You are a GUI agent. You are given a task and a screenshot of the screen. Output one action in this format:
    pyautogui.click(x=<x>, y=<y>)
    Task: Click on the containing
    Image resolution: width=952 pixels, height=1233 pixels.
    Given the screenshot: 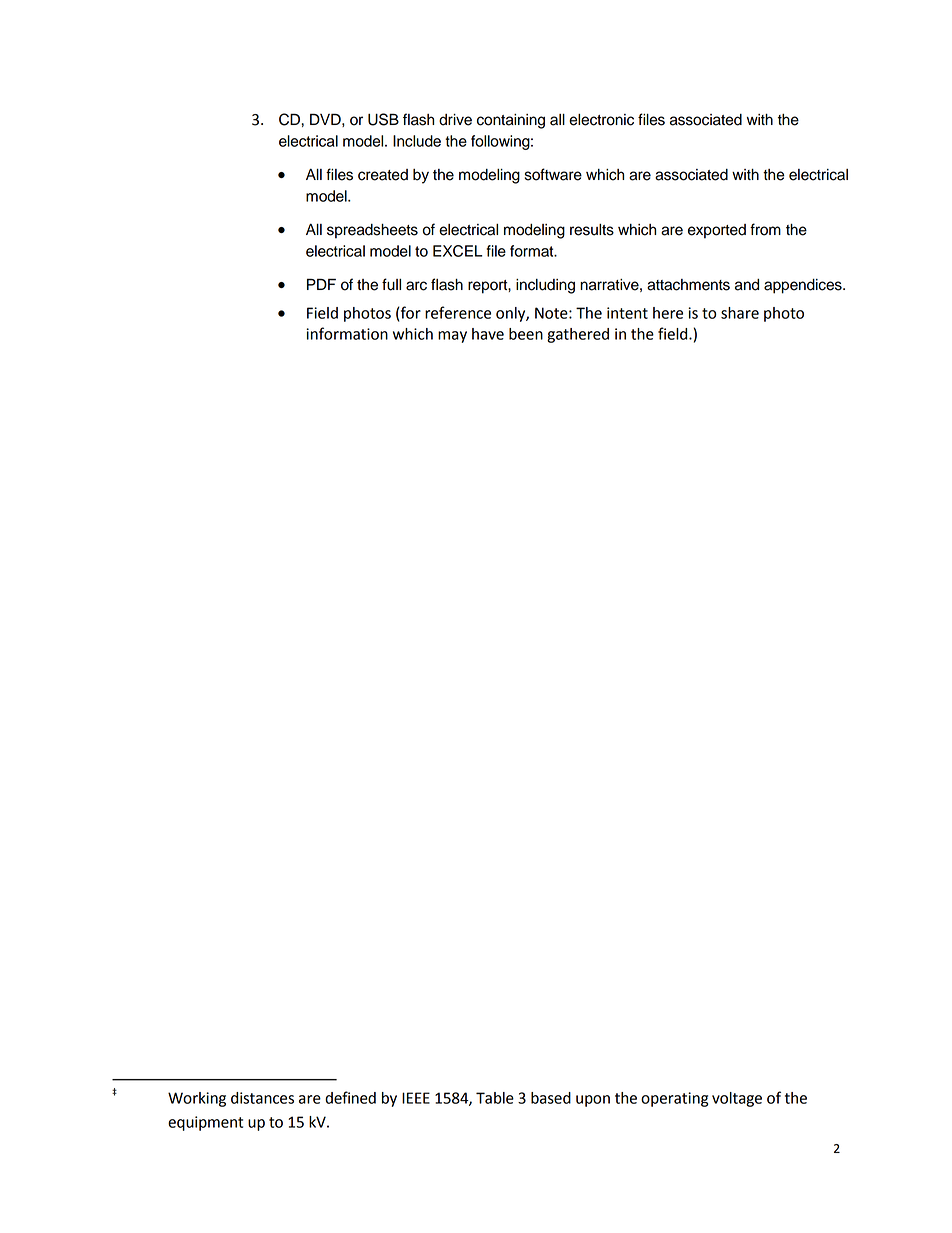 What is the action you would take?
    pyautogui.click(x=511, y=121)
